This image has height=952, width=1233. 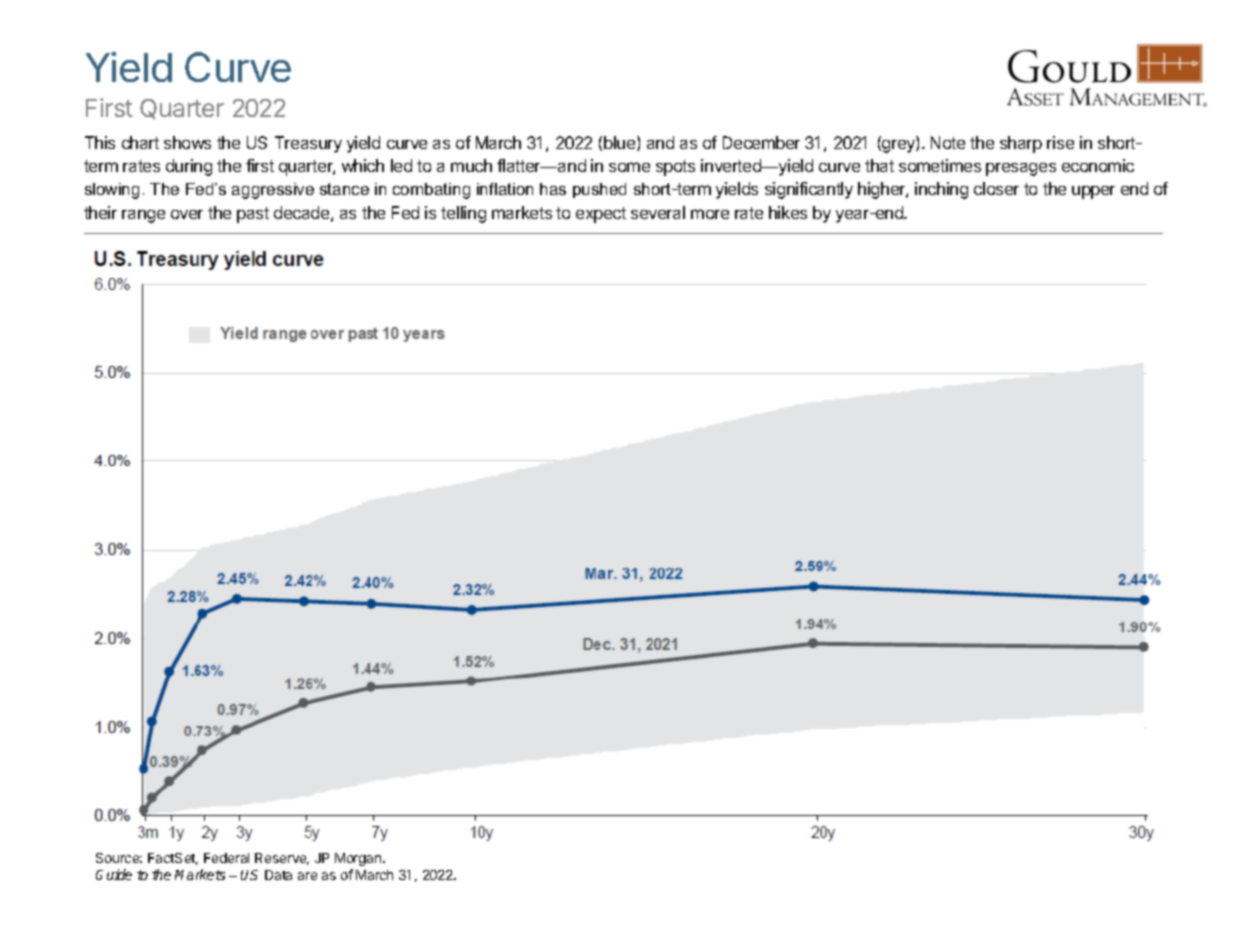 I want to click on Reserve, so click(x=282, y=859).
